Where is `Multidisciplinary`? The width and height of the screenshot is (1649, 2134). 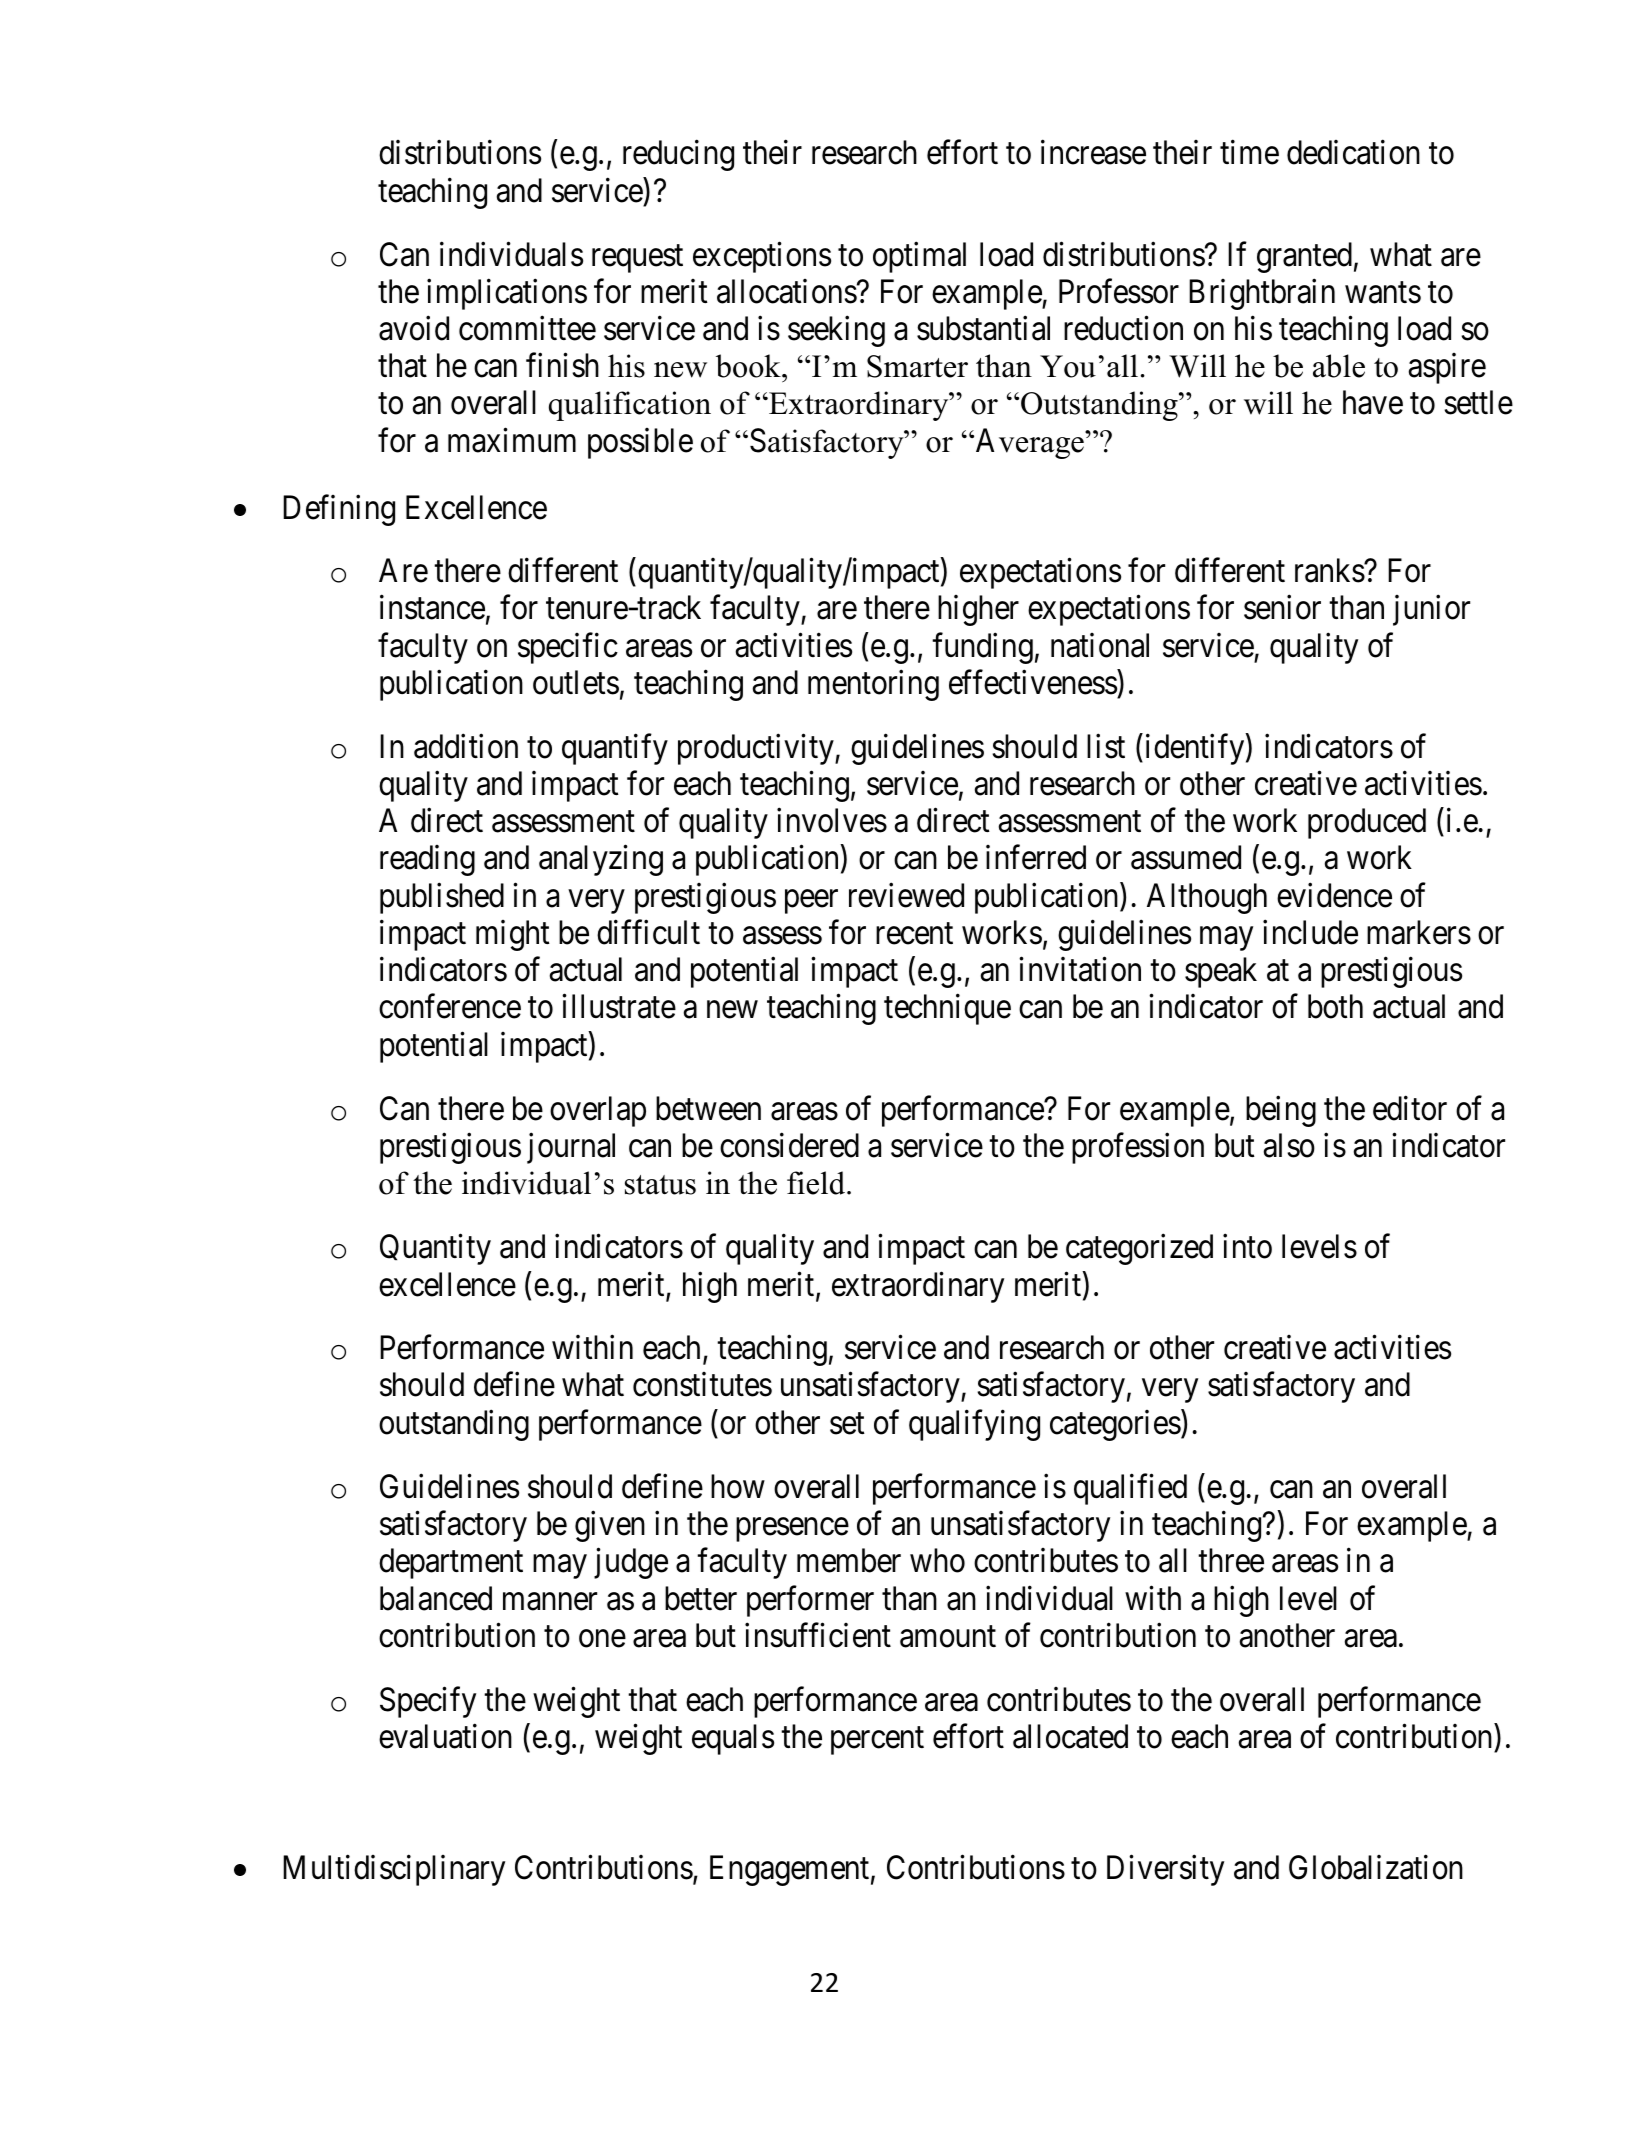
Multidisciplinary is located at coordinates (394, 1870).
